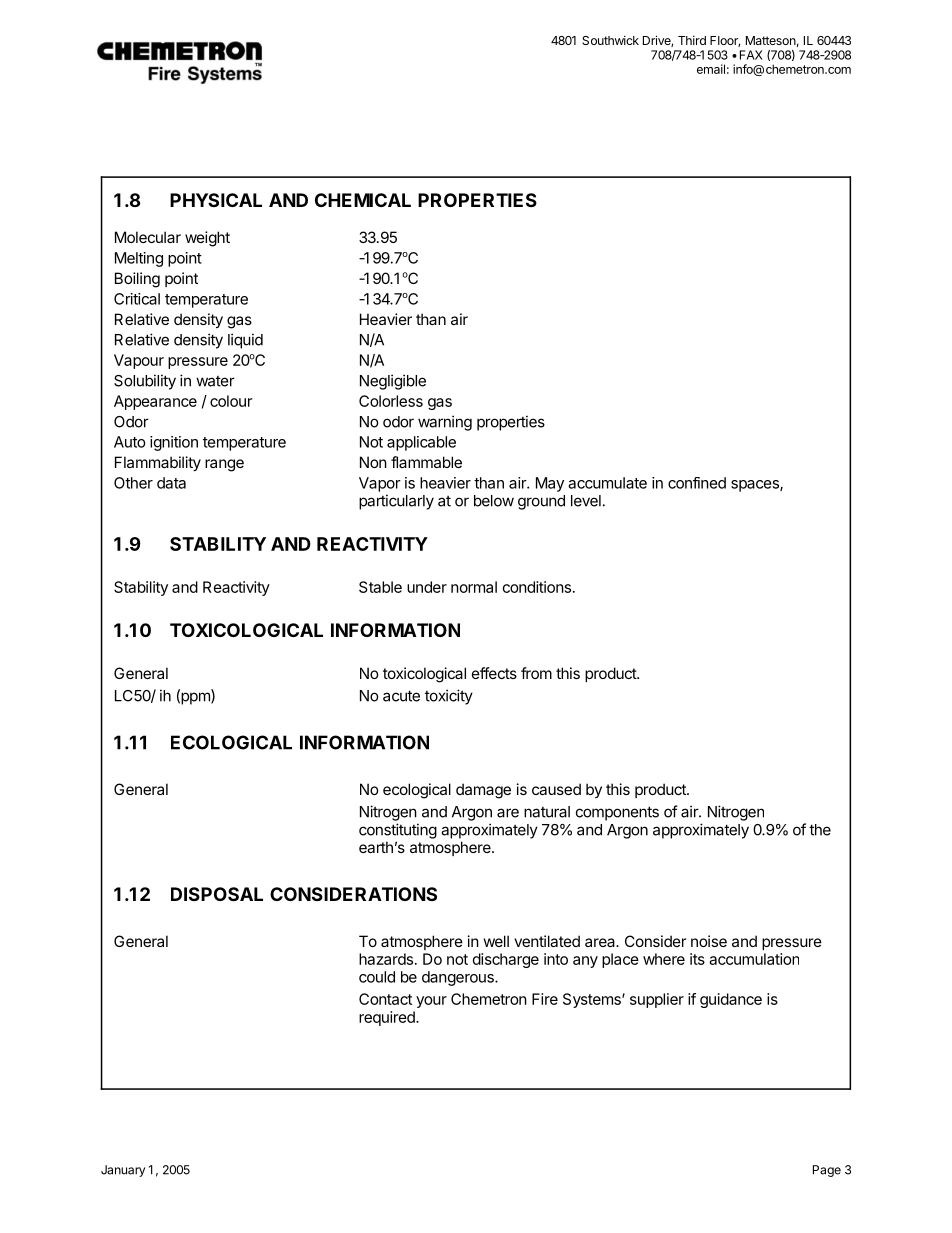 The image size is (952, 1233). What do you see at coordinates (496, 941) in the screenshot?
I see `well` at bounding box center [496, 941].
